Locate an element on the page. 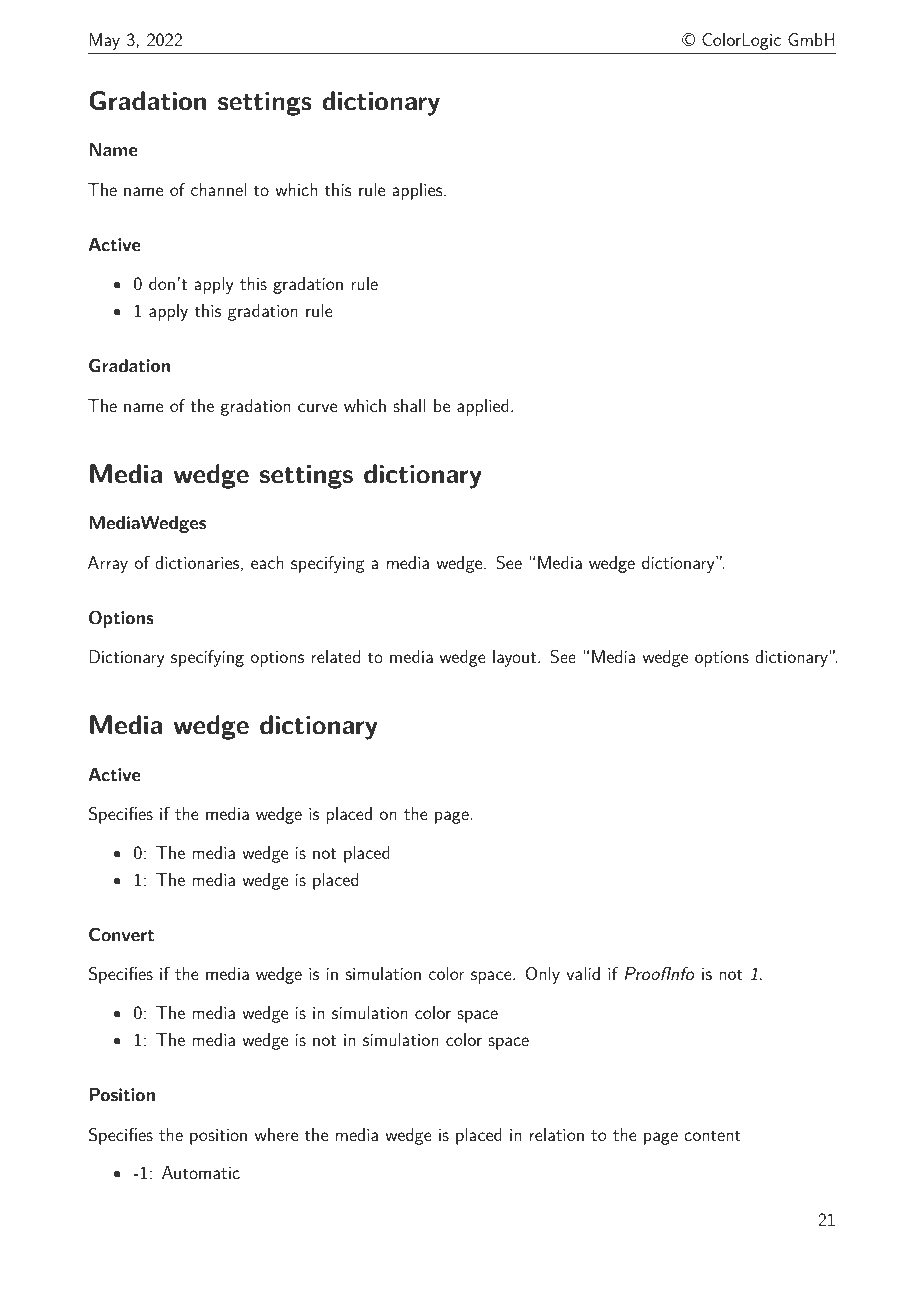  May is located at coordinates (104, 41).
